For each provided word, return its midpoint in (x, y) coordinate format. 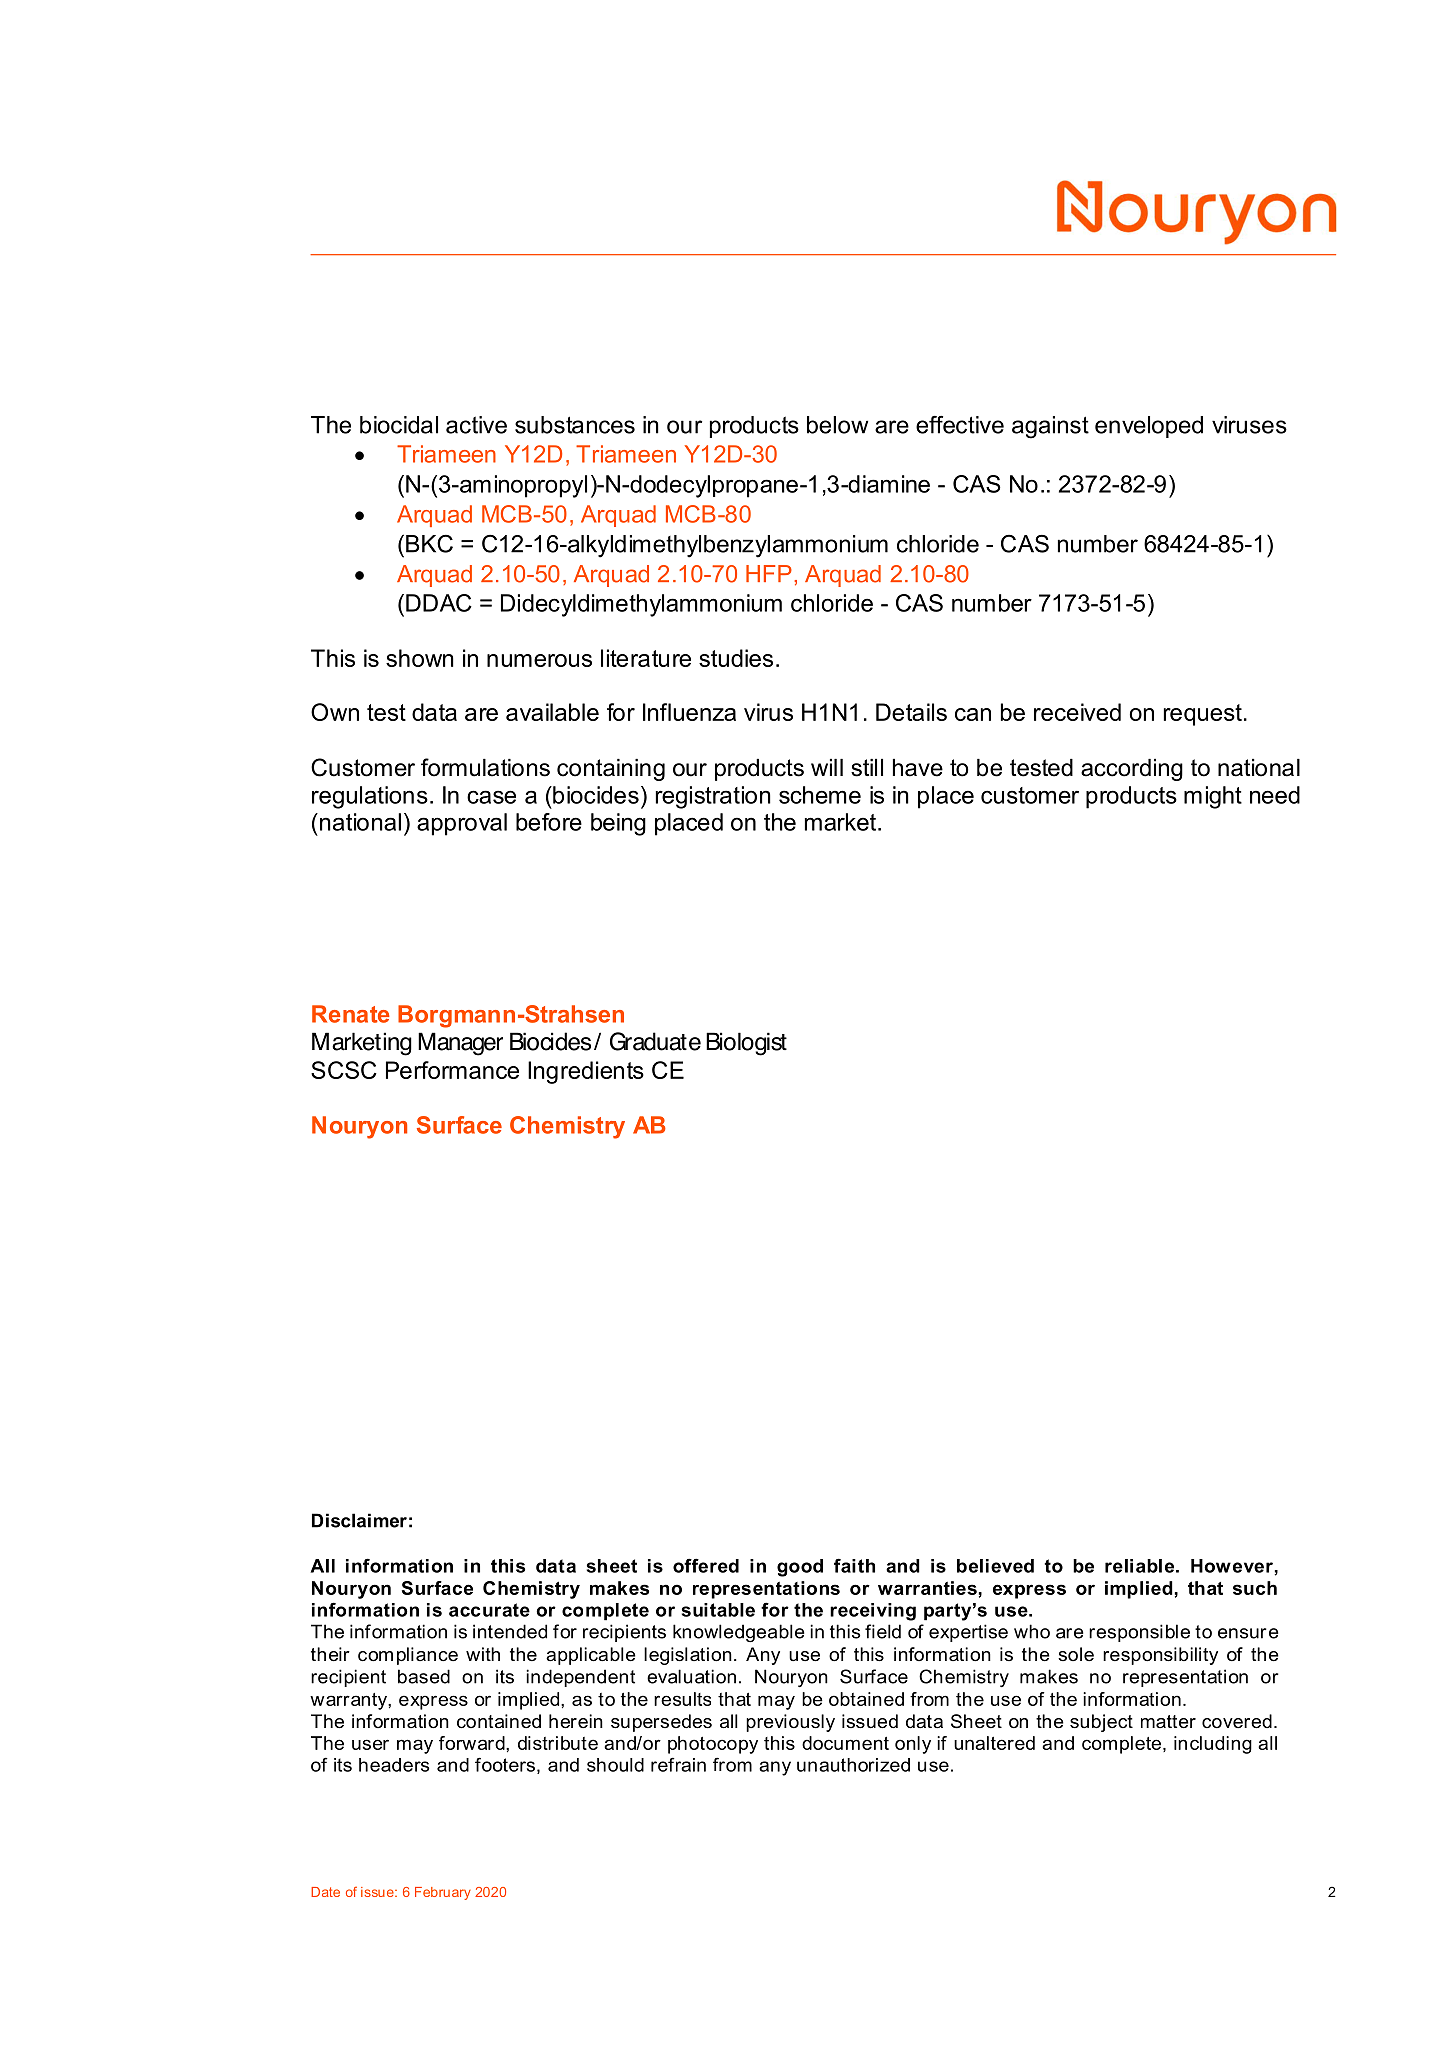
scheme (820, 795)
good (800, 1568)
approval (462, 824)
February (443, 1893)
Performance (452, 1070)
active (476, 425)
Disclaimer (359, 1520)
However (1232, 1566)
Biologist (746, 1044)
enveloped (1149, 427)
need (1275, 795)
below (837, 425)
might (1213, 797)
